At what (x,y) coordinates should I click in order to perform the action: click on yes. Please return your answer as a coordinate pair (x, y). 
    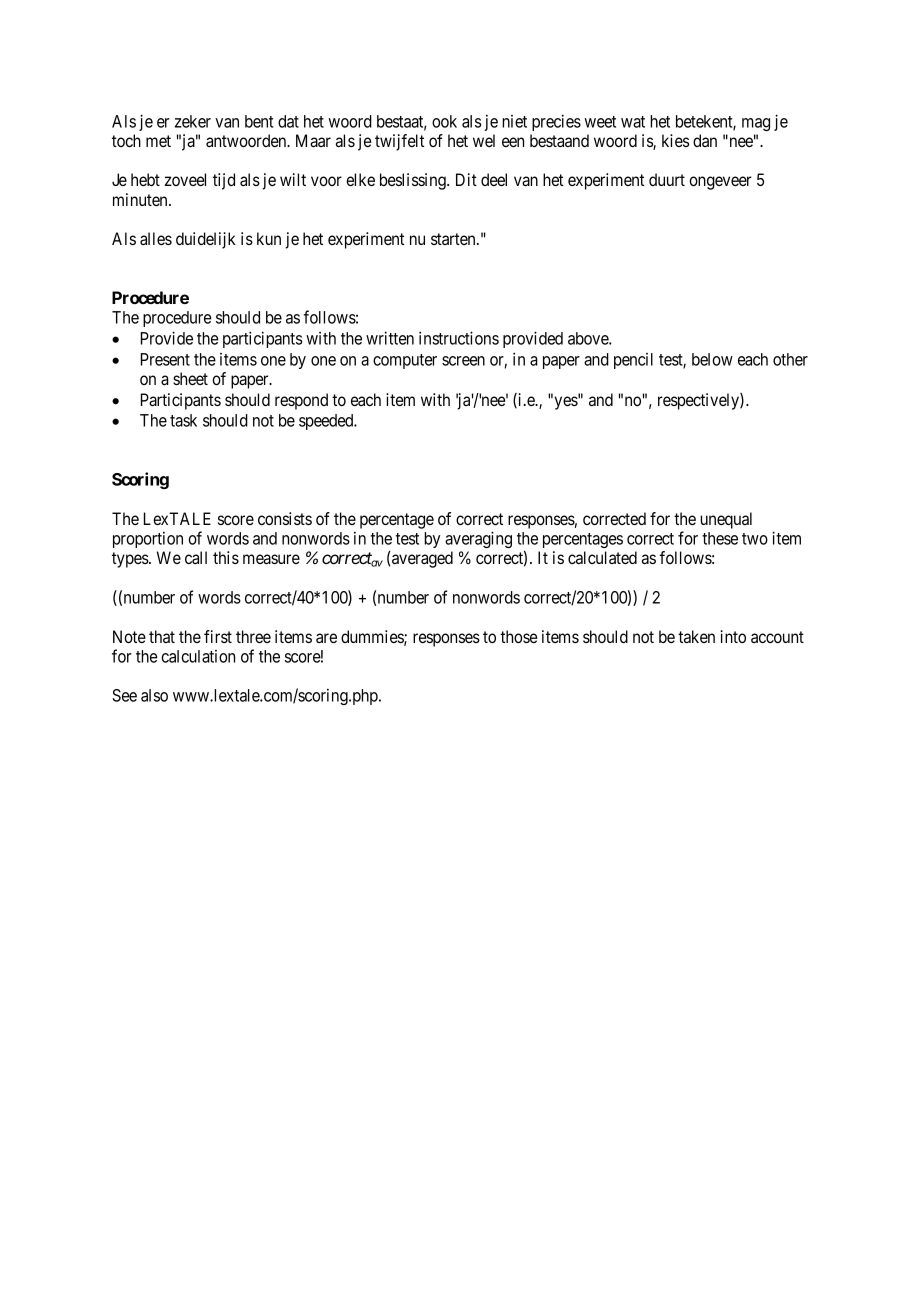
    Looking at the image, I should click on (565, 403).
